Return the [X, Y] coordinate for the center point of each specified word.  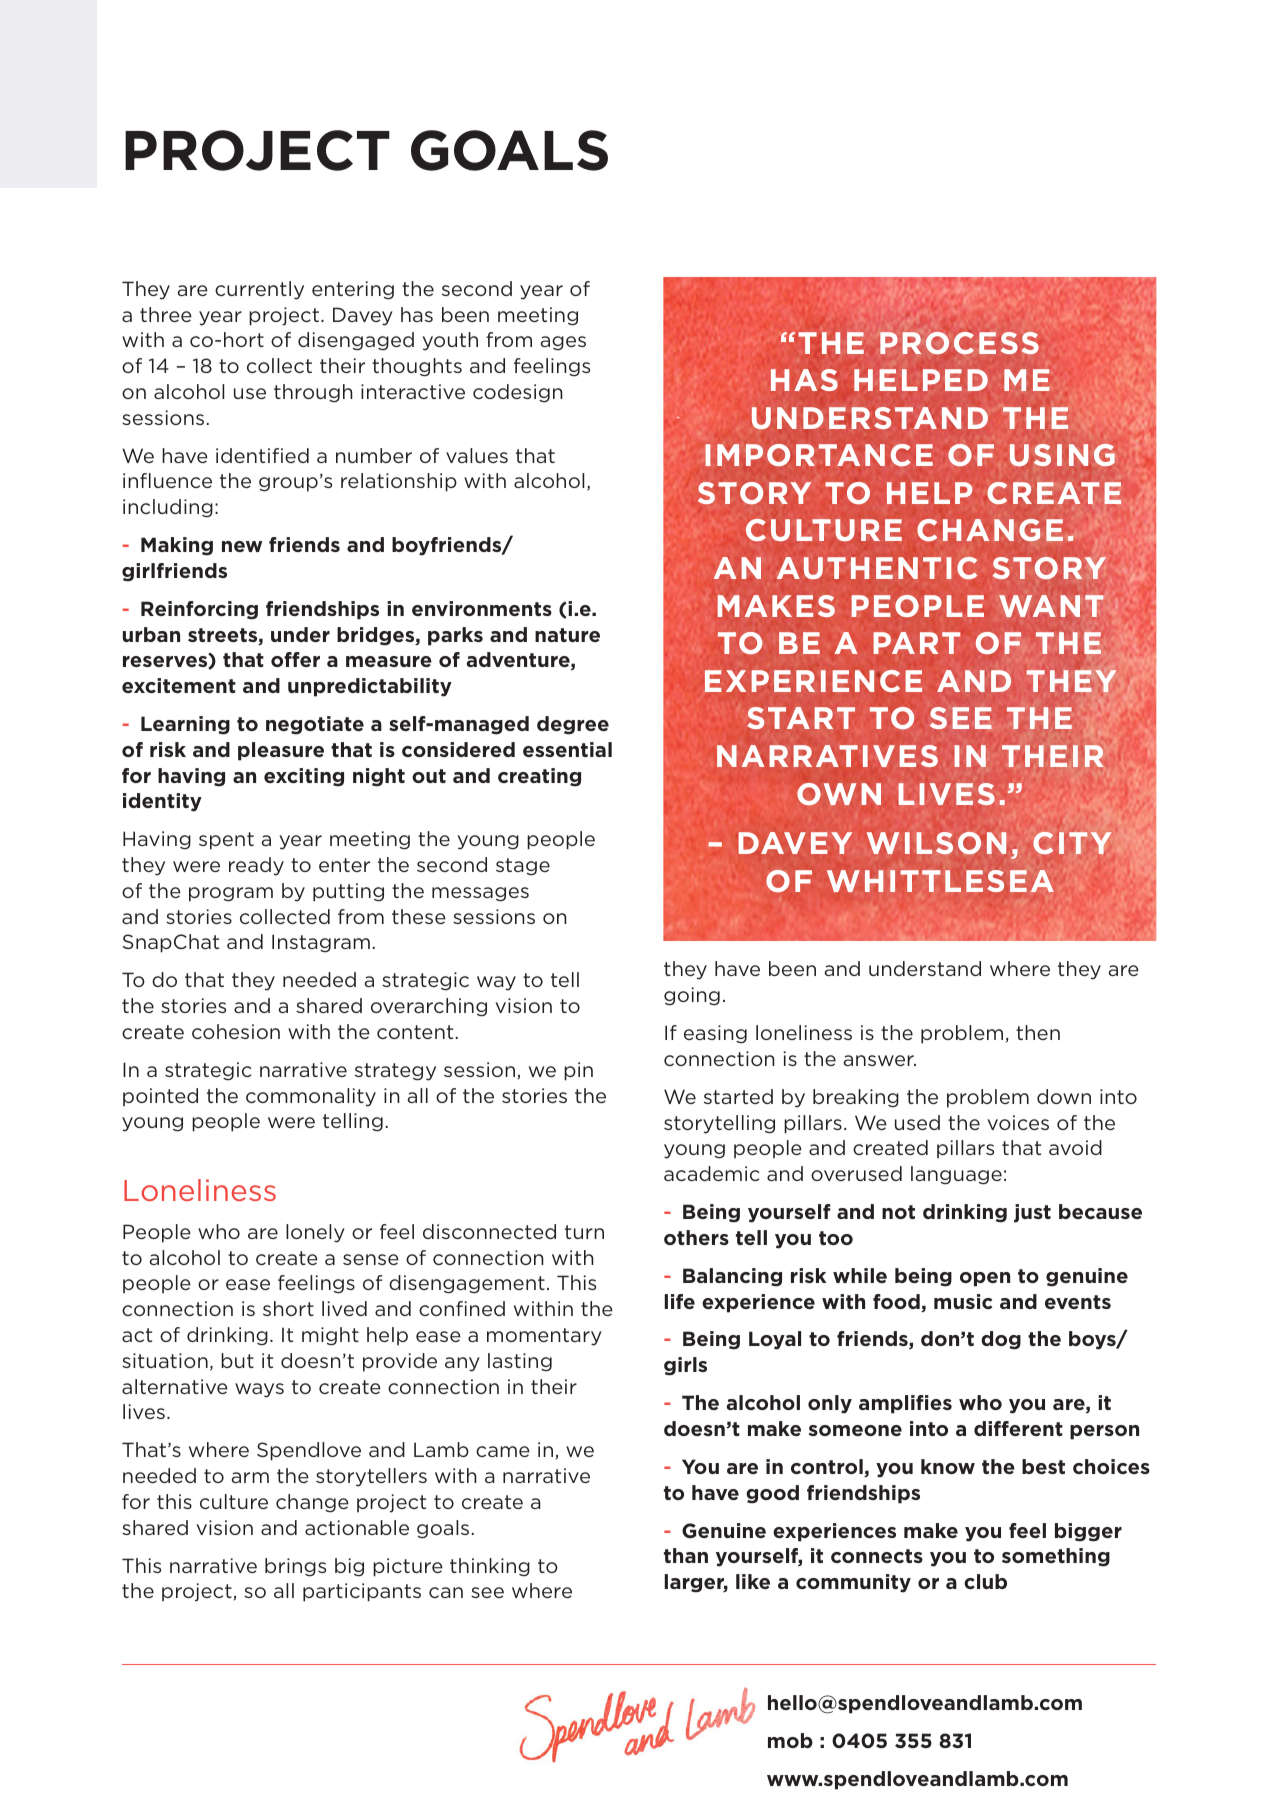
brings [295, 1567]
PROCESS [959, 343]
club [985, 1581]
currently [259, 290]
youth [450, 341]
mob [790, 1740]
